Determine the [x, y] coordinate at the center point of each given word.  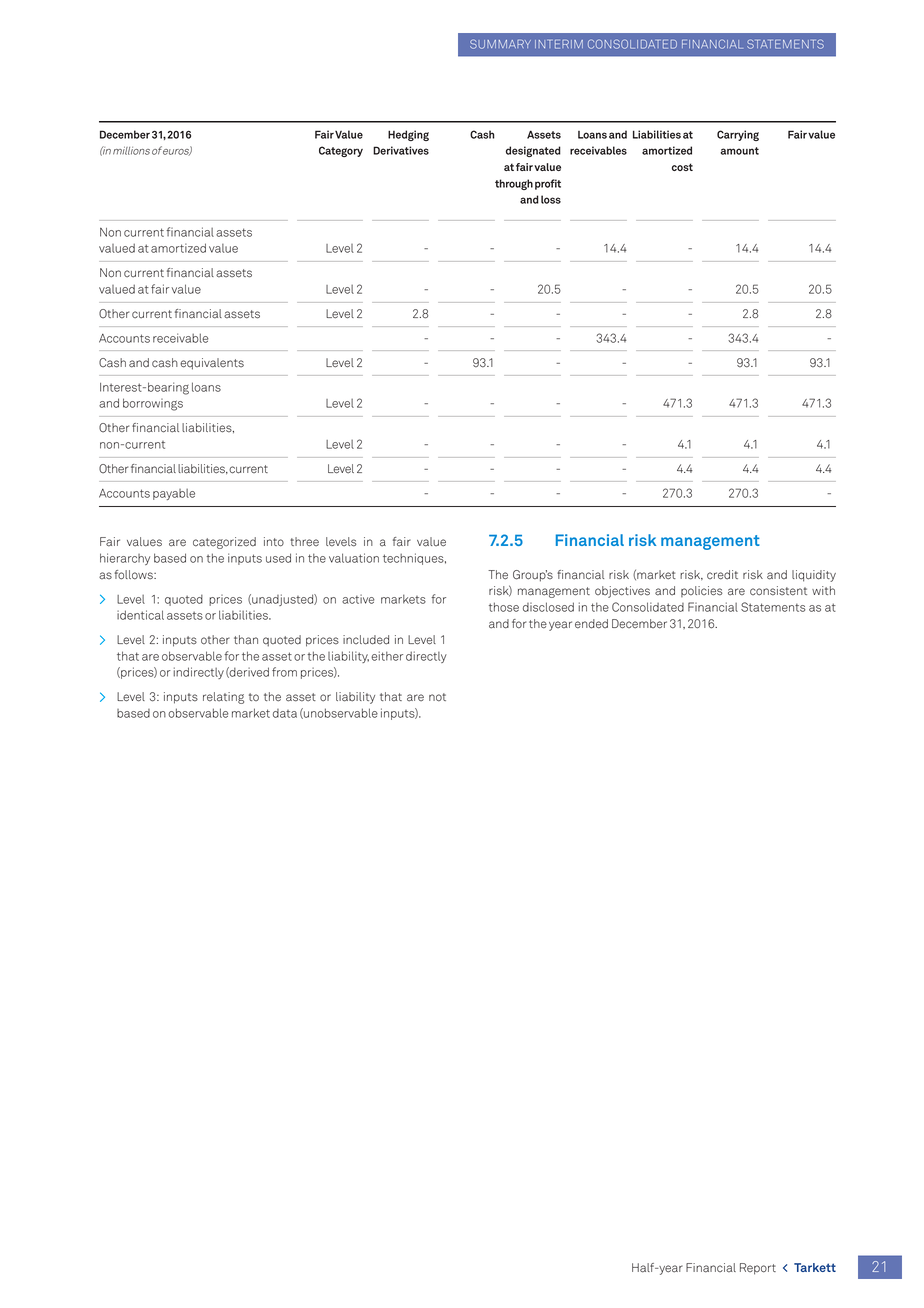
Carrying [738, 135]
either [387, 656]
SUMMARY [500, 44]
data [285, 713]
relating [223, 698]
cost [682, 167]
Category [341, 151]
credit [722, 575]
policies [702, 591]
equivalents [212, 364]
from [284, 672]
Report [758, 1269]
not [437, 697]
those [504, 607]
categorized [224, 543]
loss [551, 199]
